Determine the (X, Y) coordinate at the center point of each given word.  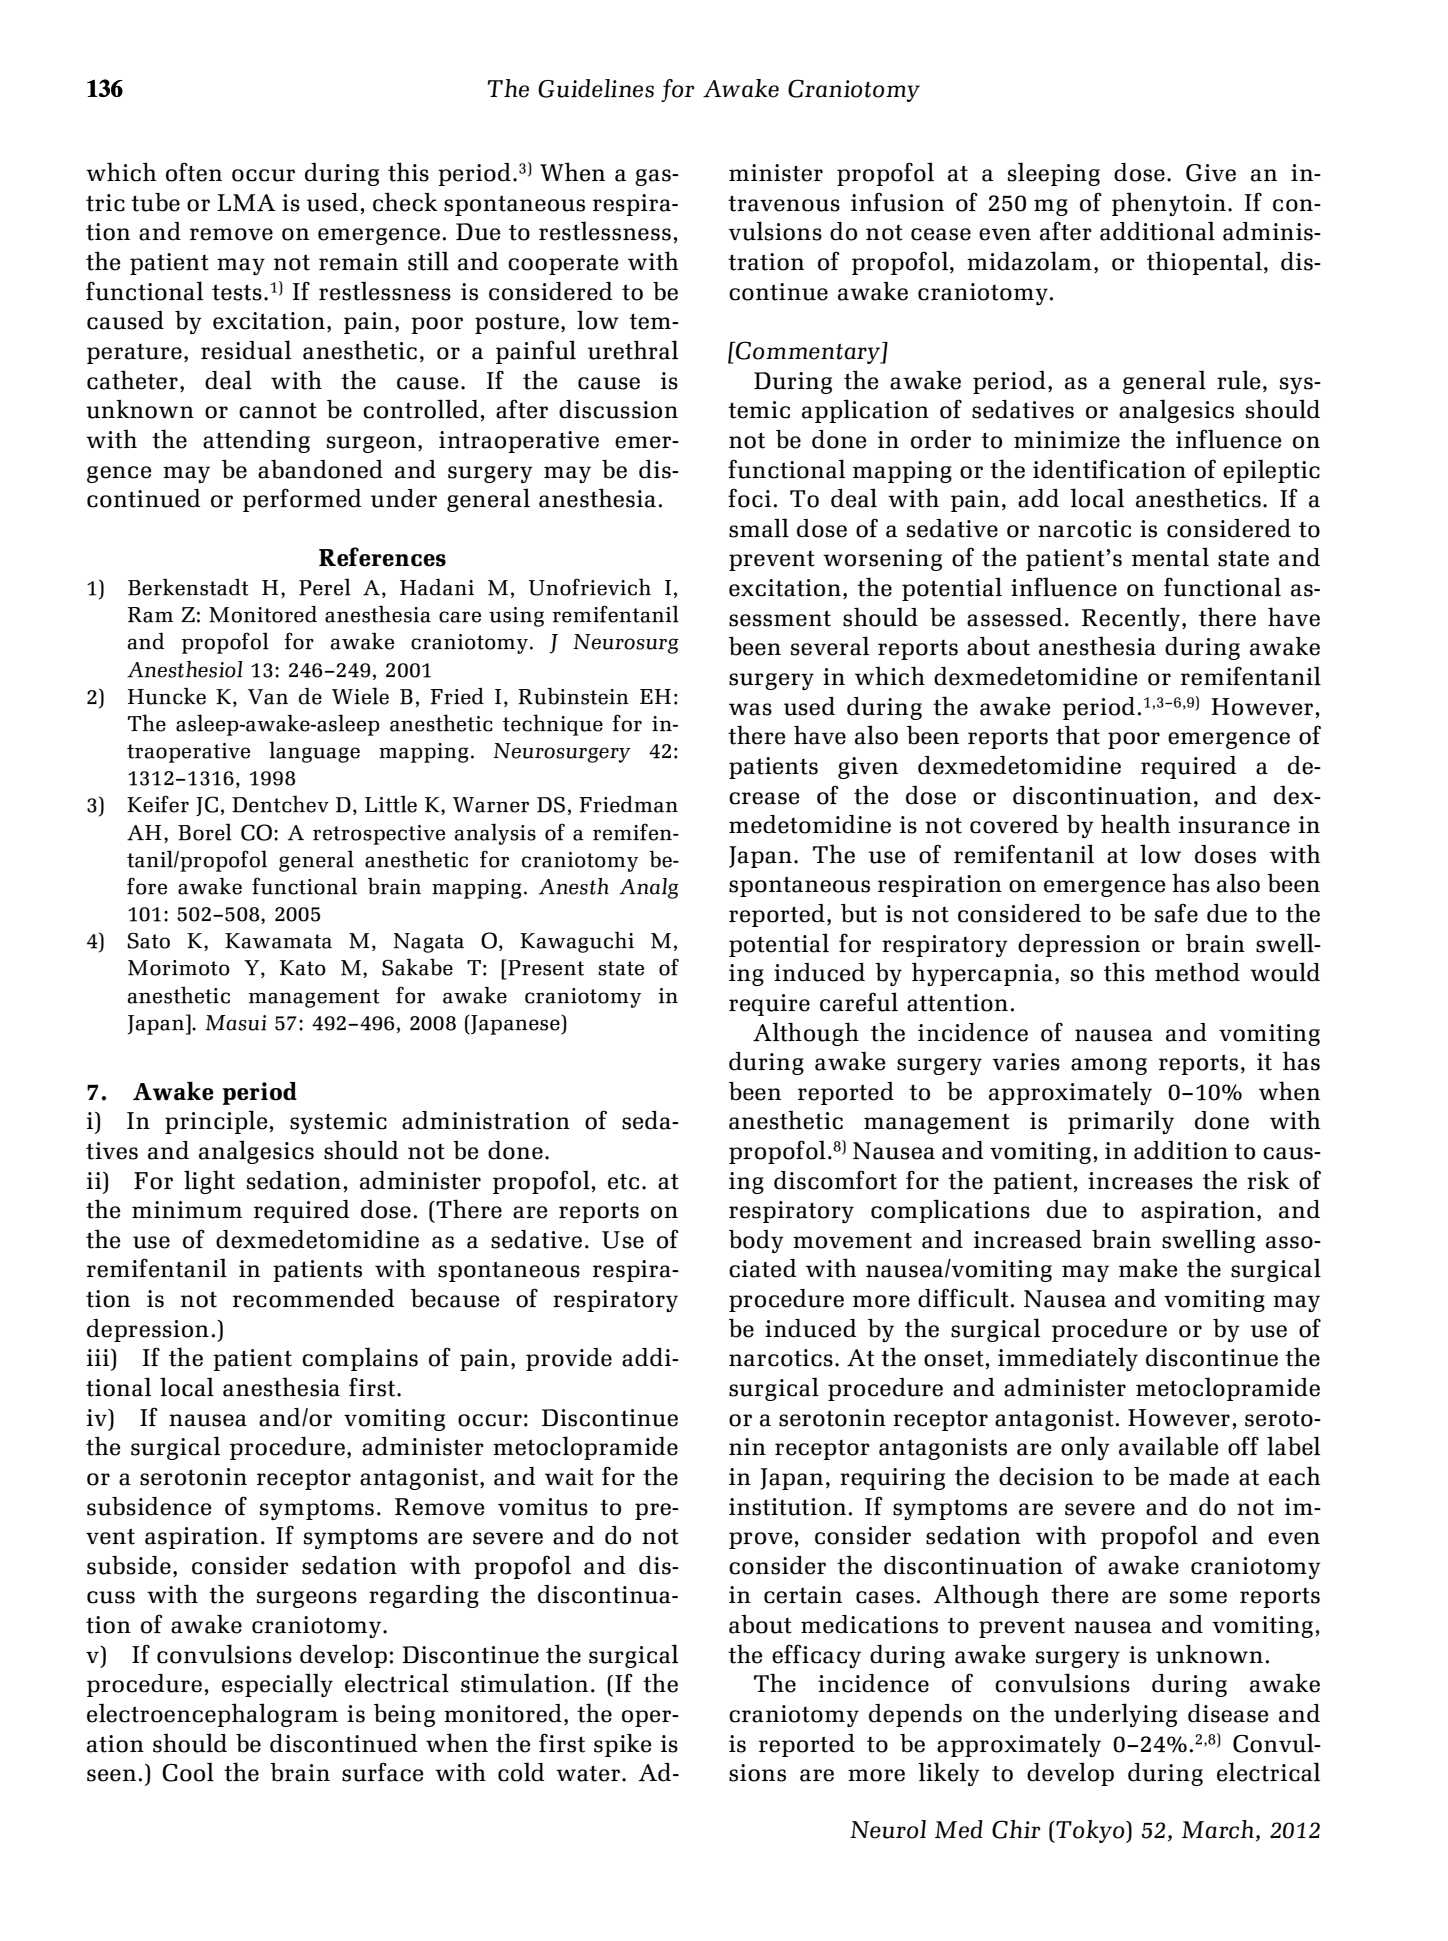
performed (302, 500)
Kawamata (278, 941)
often (194, 172)
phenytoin (1169, 204)
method (1197, 972)
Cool (188, 1772)
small (759, 528)
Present (546, 968)
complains (360, 1359)
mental (1170, 557)
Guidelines (596, 88)
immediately (1068, 1359)
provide (569, 1359)
